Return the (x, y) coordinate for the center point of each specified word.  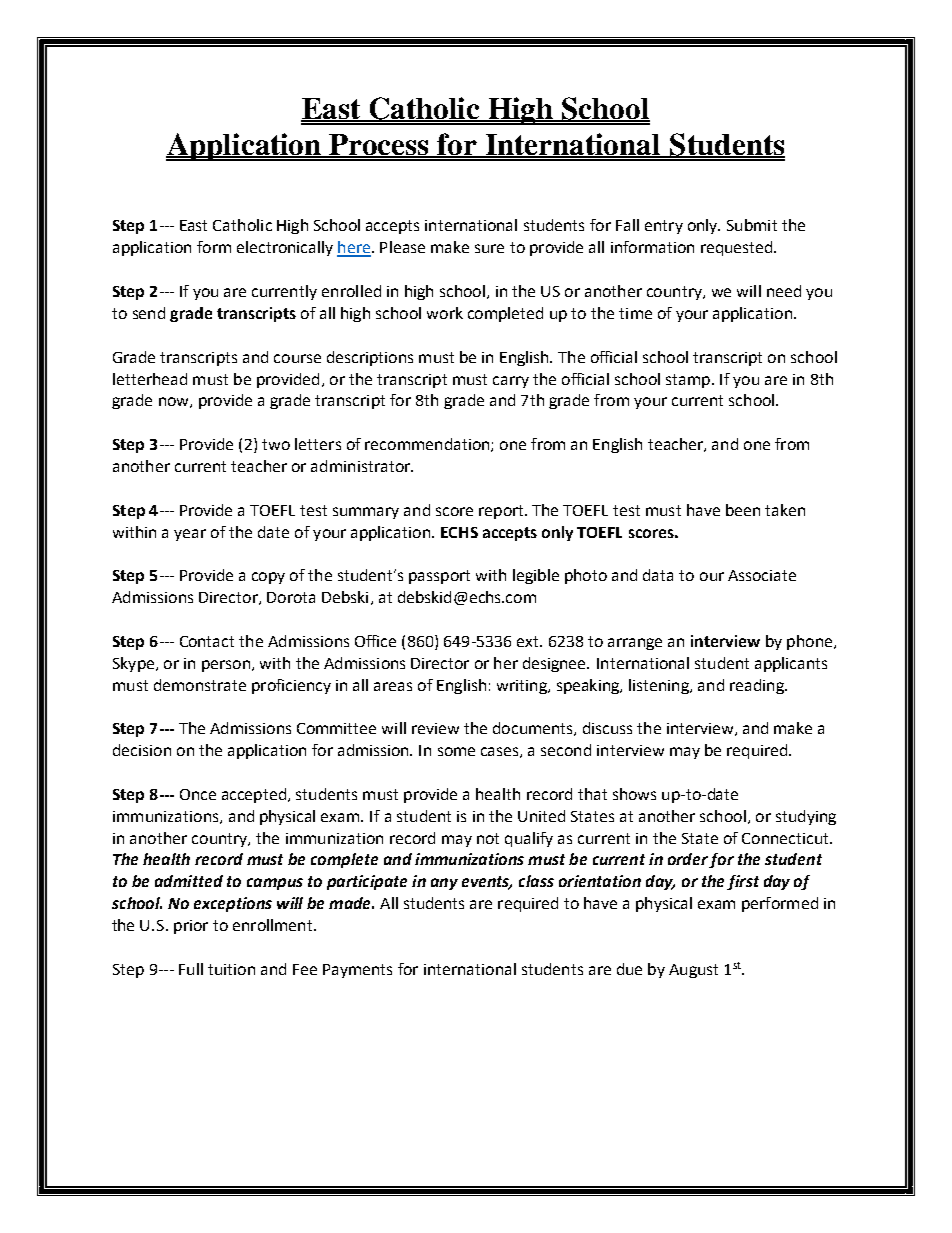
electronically (285, 248)
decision (142, 750)
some (456, 751)
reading (758, 686)
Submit (752, 225)
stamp (688, 381)
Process (380, 145)
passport (439, 577)
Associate (762, 575)
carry (511, 382)
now (175, 402)
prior (191, 927)
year (190, 535)
